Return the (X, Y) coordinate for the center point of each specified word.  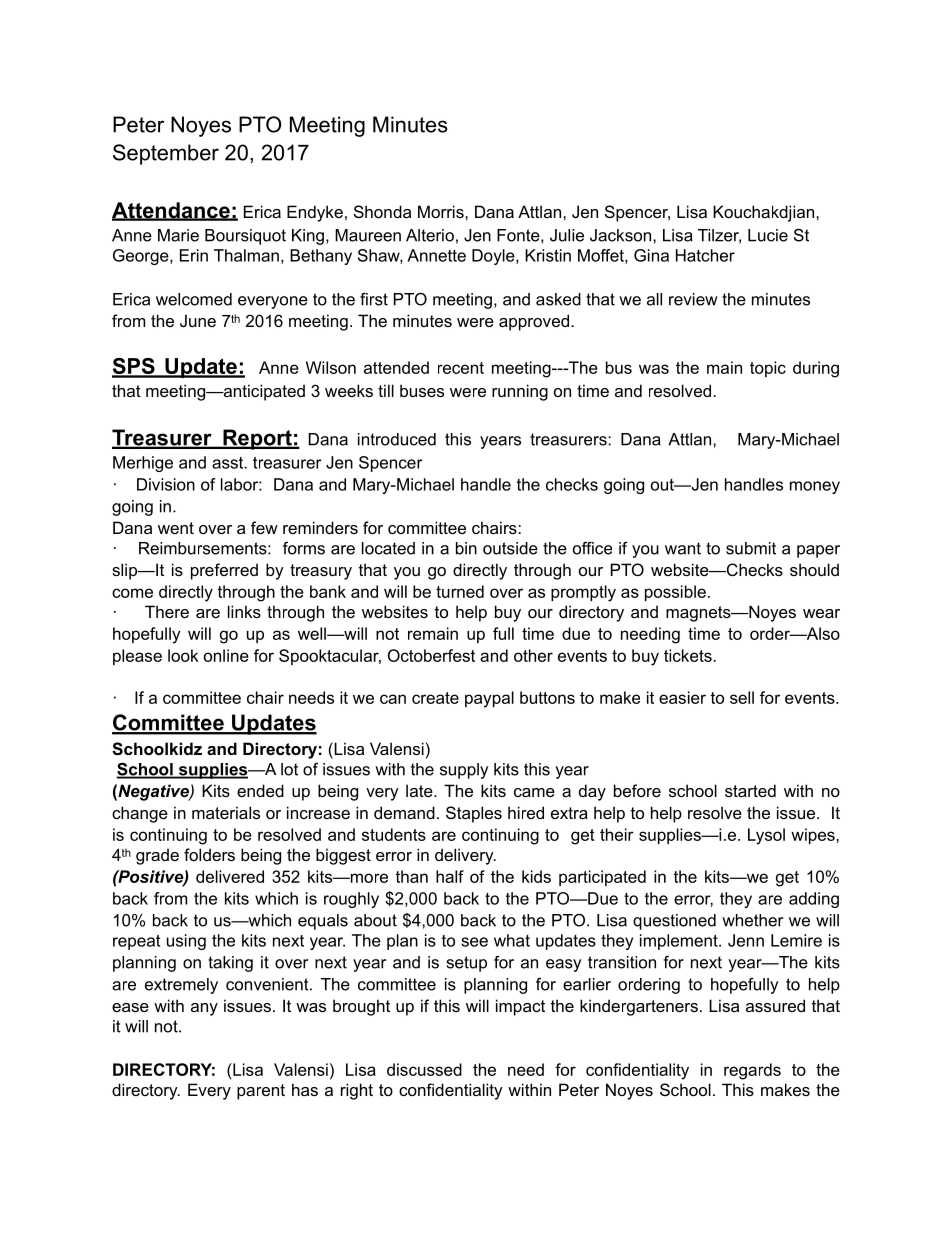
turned (460, 591)
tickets (689, 655)
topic (768, 369)
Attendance (172, 211)
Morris (442, 211)
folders (209, 854)
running (520, 392)
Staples (474, 814)
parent (261, 1092)
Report (257, 439)
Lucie (768, 235)
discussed (424, 1069)
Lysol (766, 836)
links (244, 611)
